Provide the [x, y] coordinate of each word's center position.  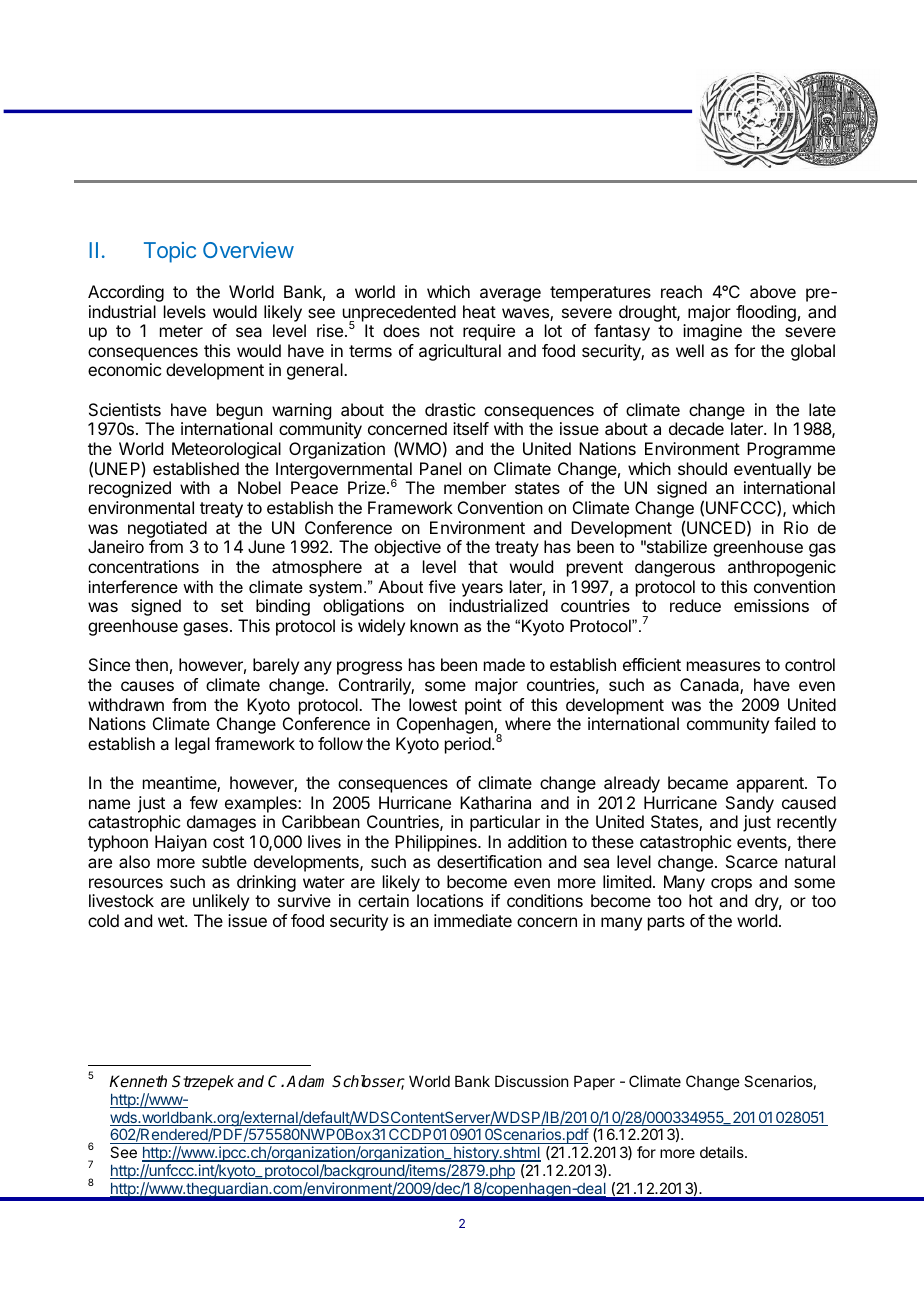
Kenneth [138, 1081]
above [773, 291]
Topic [170, 252]
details [723, 1152]
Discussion [531, 1081]
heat [479, 311]
